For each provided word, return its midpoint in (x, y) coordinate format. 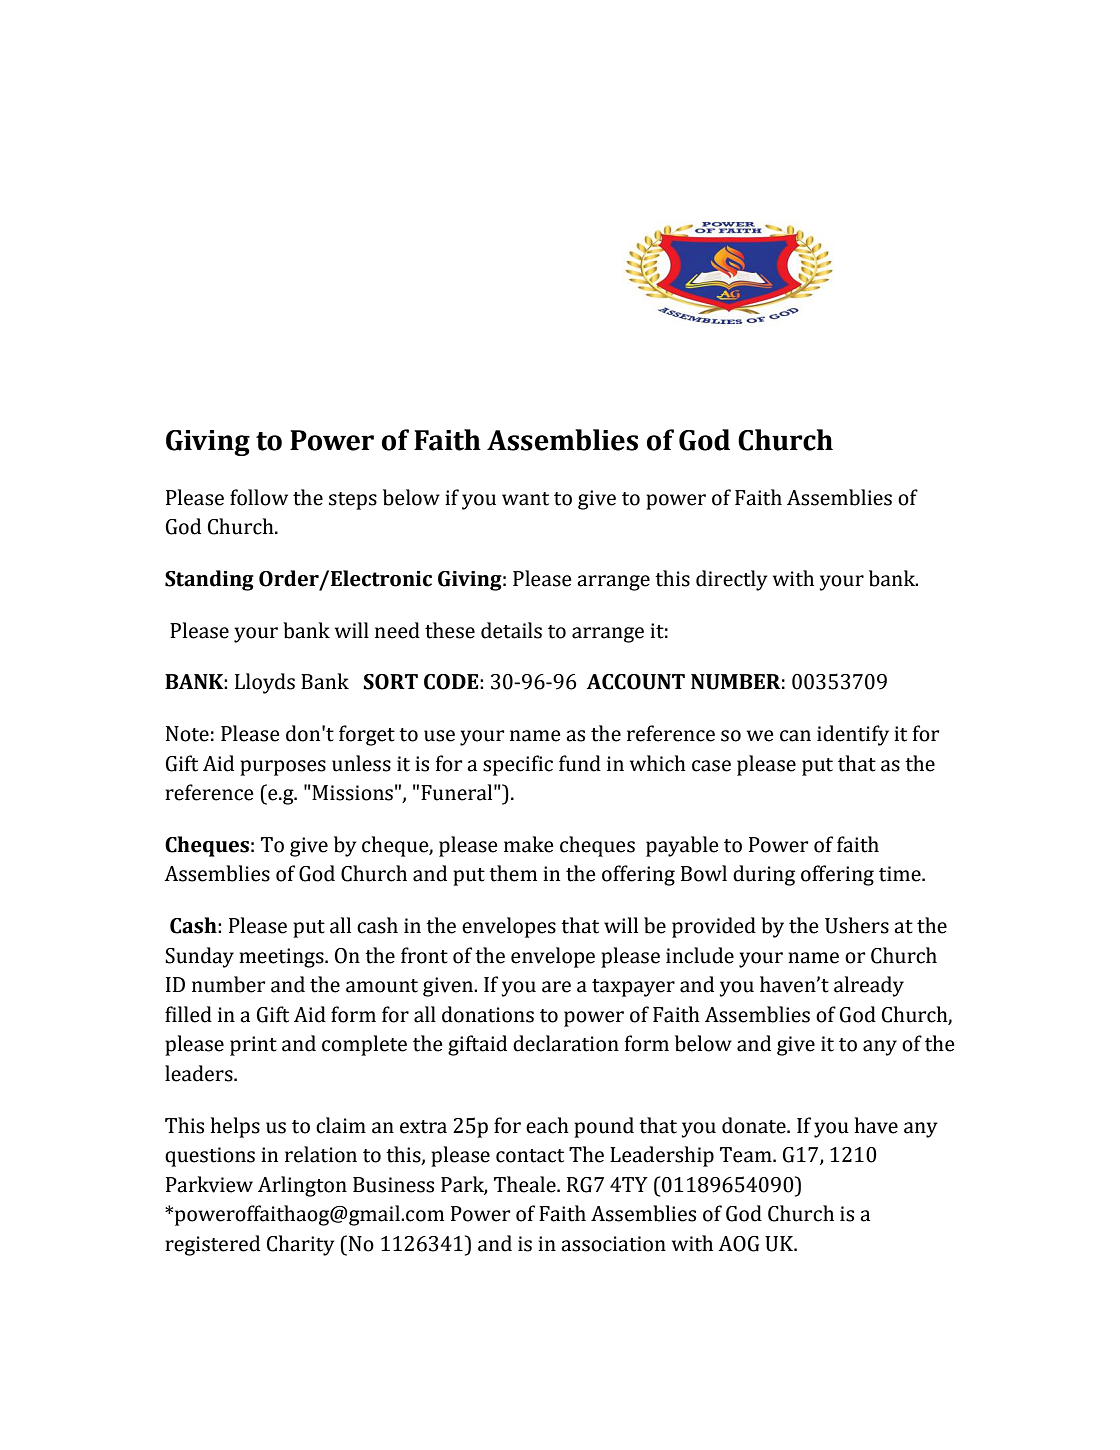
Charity (301, 1245)
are (556, 987)
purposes (283, 768)
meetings (282, 958)
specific (518, 765)
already (869, 986)
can (795, 736)
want (525, 499)
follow (259, 497)
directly (732, 580)
